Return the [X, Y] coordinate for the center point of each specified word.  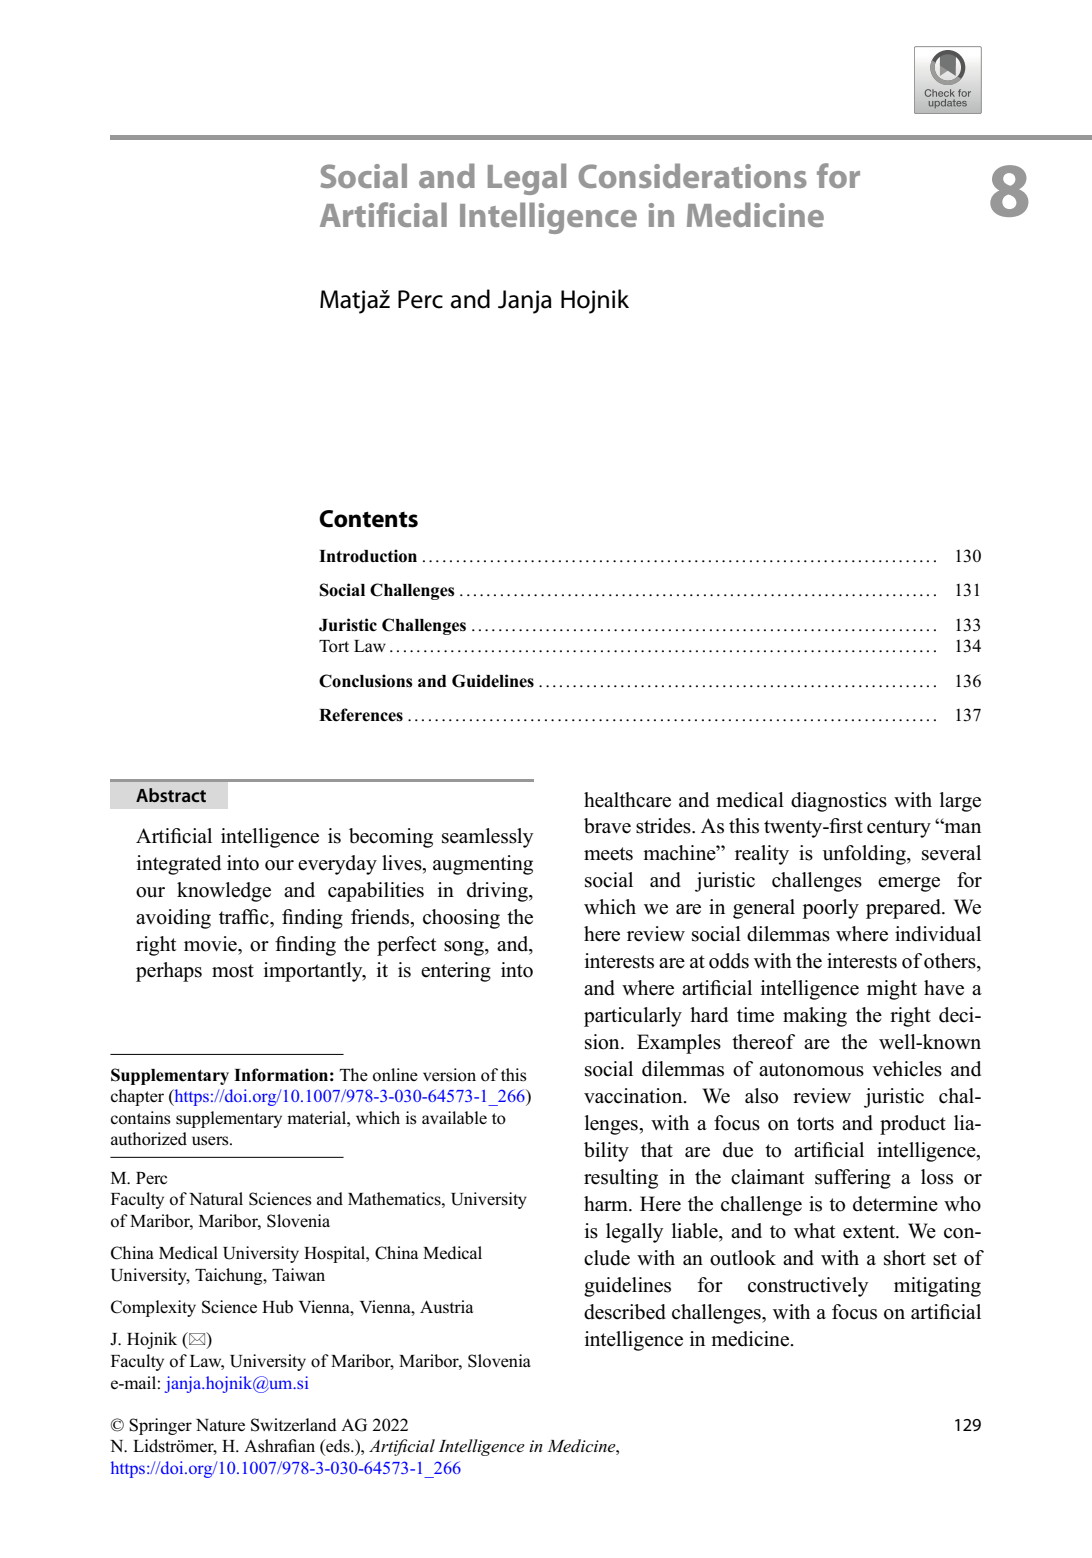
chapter [137, 1097]
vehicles [907, 1069]
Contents [368, 519]
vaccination [634, 1096]
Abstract [171, 795]
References [361, 715]
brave [607, 826]
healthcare [627, 800]
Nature [220, 1425]
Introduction [368, 556]
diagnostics [839, 802]
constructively [808, 1287]
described [625, 1312]
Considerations [692, 175]
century [899, 829]
